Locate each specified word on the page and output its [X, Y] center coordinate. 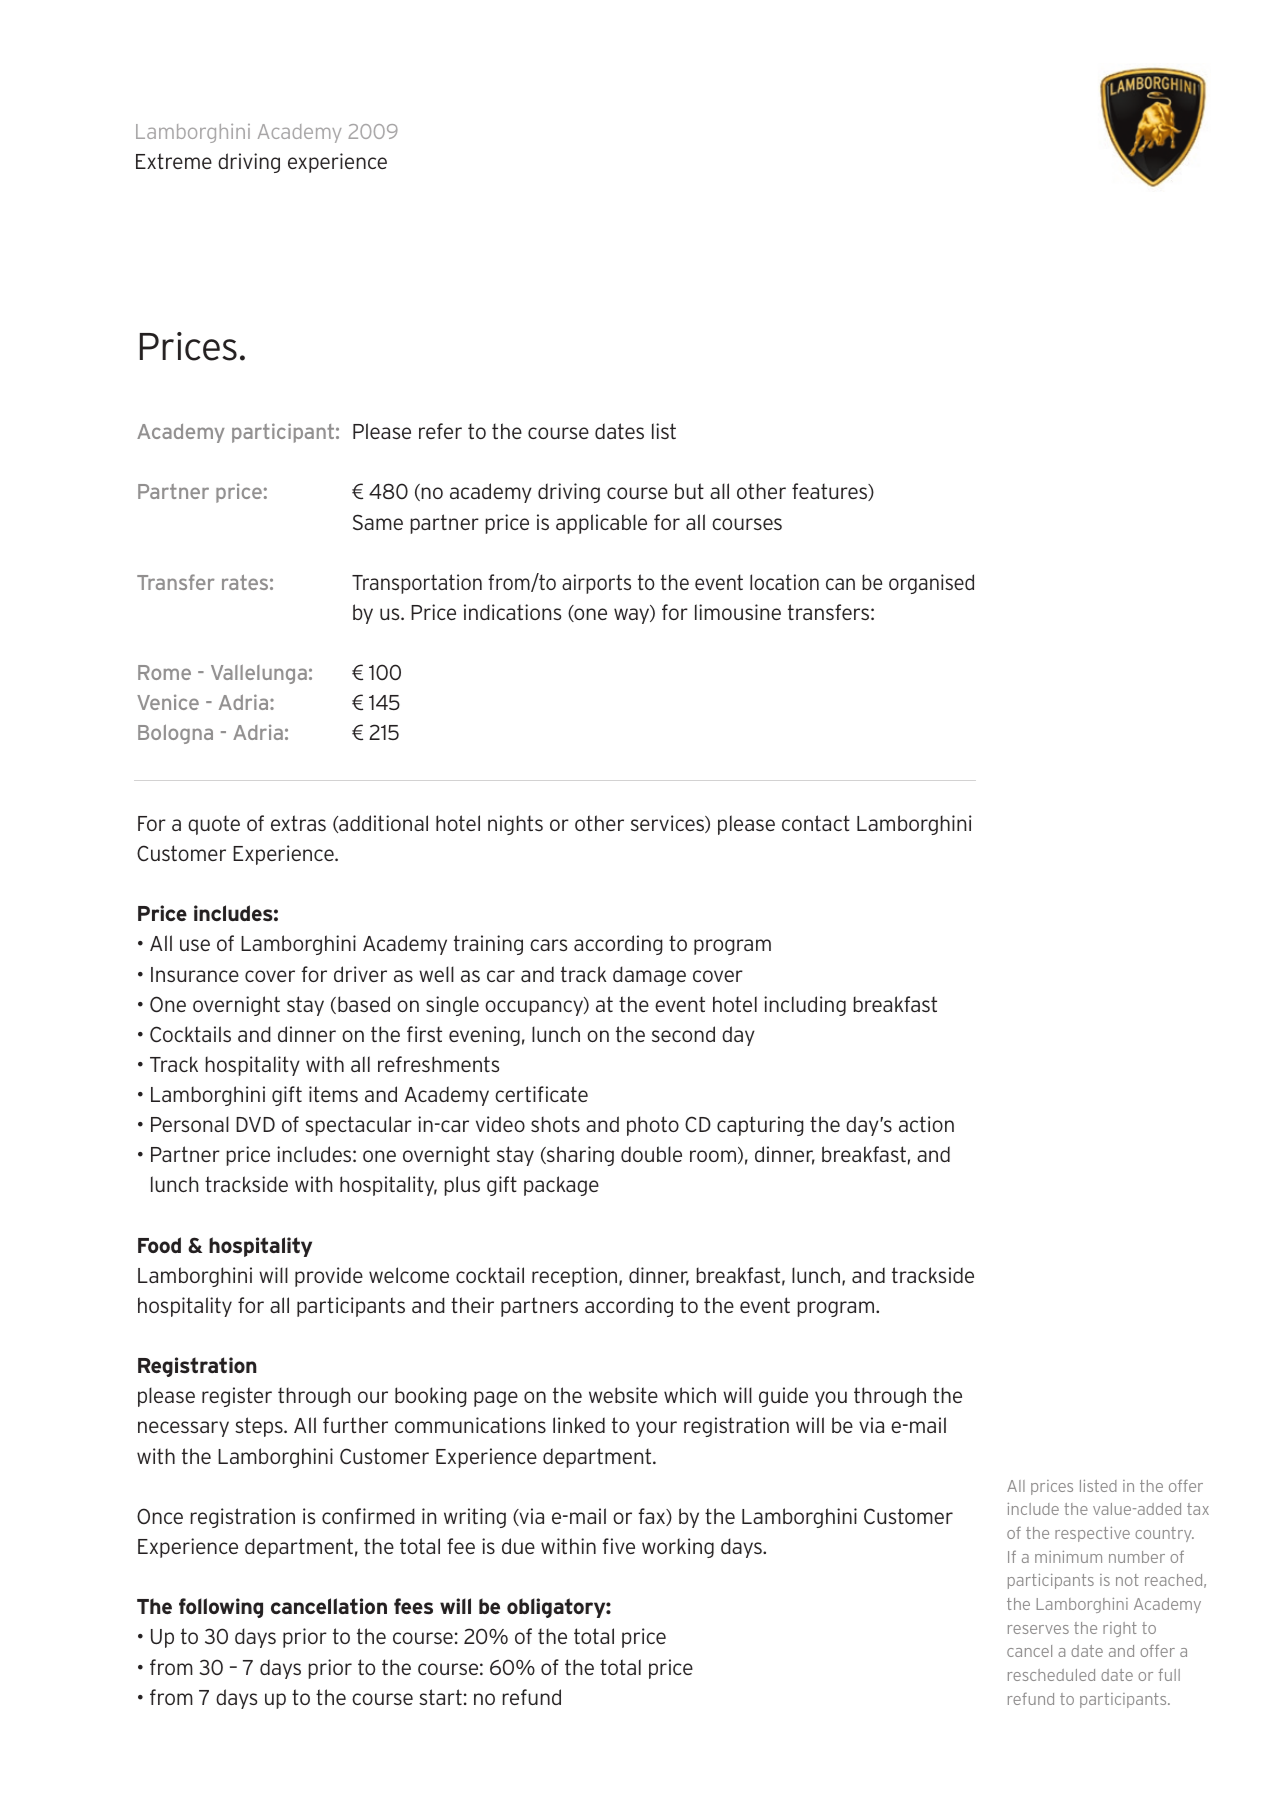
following [221, 1608]
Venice [168, 702]
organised [931, 584]
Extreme [174, 161]
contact [816, 823]
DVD [255, 1124]
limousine [738, 612]
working [678, 1548]
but [689, 491]
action [926, 1124]
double [651, 1154]
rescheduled [1051, 1675]
